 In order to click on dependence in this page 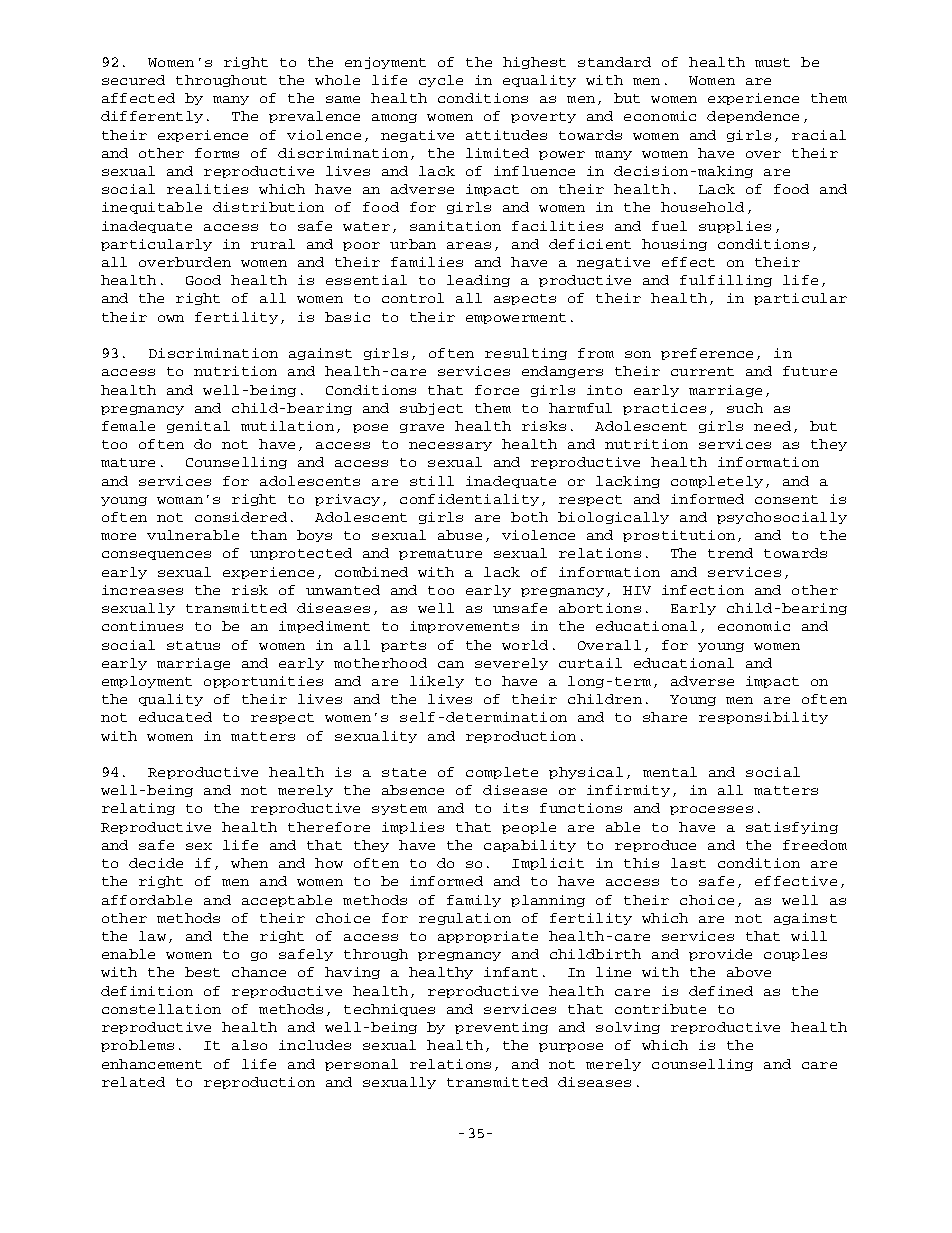, I will do `click(753, 117)`.
